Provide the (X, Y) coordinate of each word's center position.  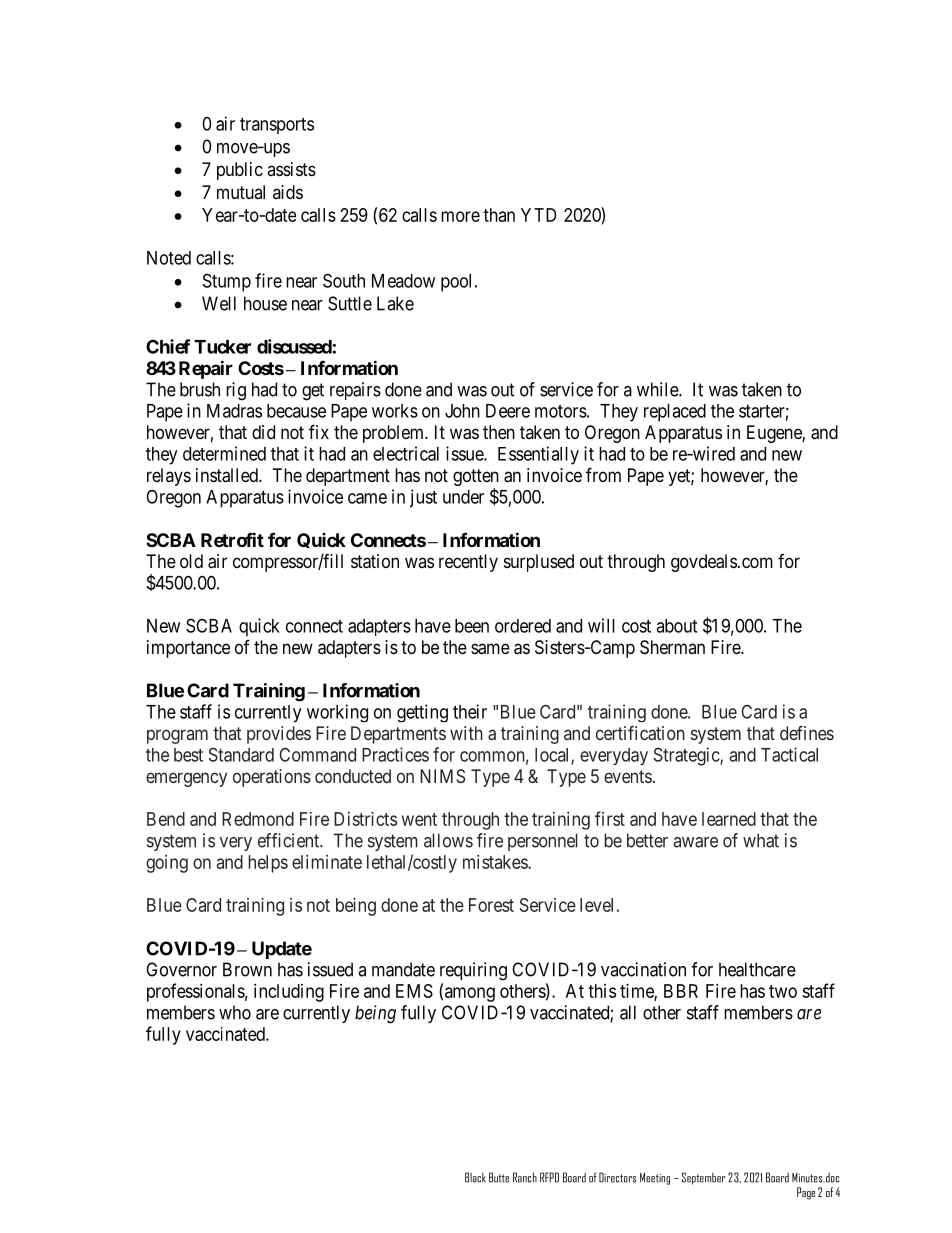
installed (228, 475)
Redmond (258, 819)
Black (475, 1177)
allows (448, 840)
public (240, 171)
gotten (476, 479)
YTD (538, 215)
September (704, 1178)
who (235, 1012)
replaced (675, 413)
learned (729, 819)
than (499, 215)
